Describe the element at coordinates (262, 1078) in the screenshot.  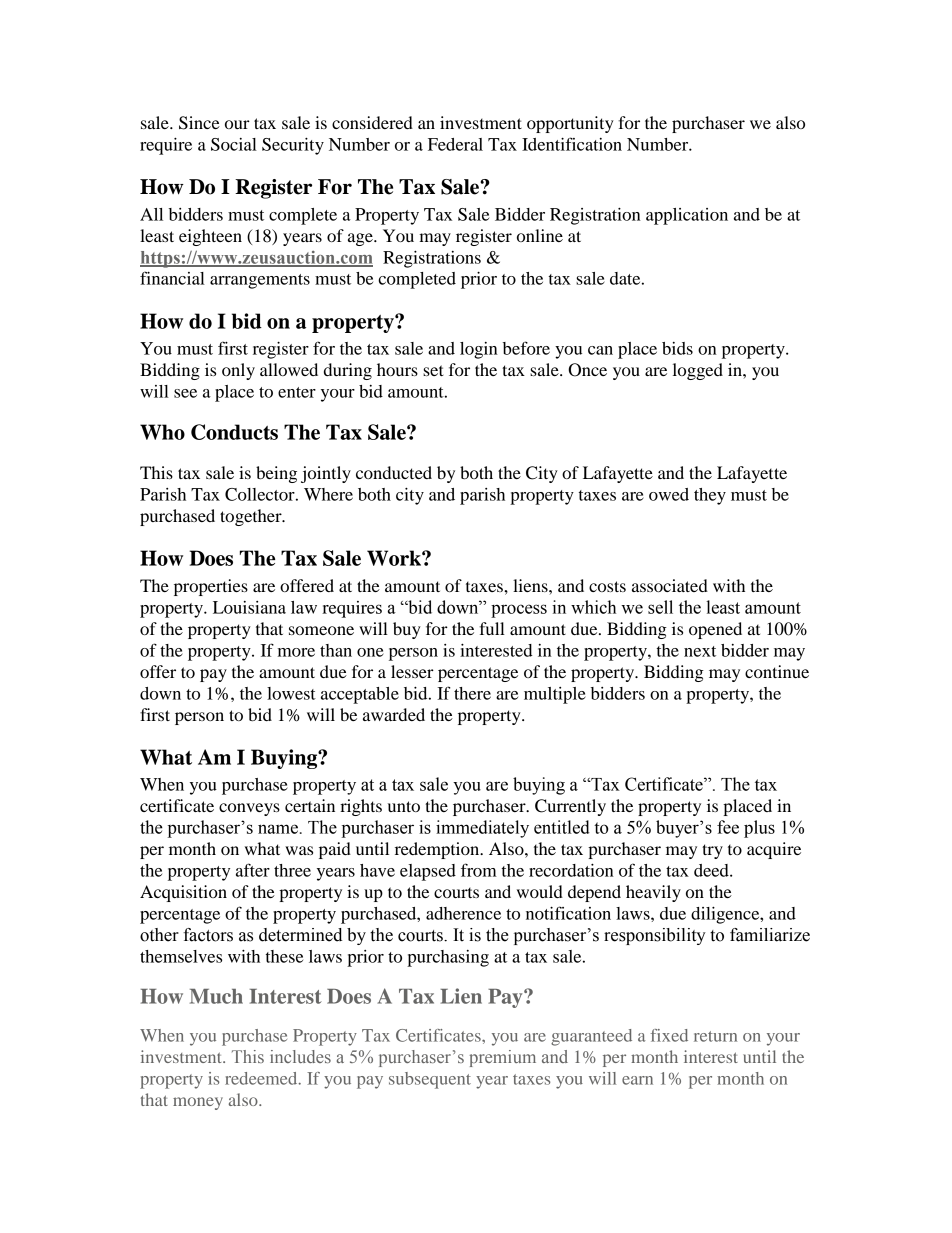
I see `redeemed` at that location.
